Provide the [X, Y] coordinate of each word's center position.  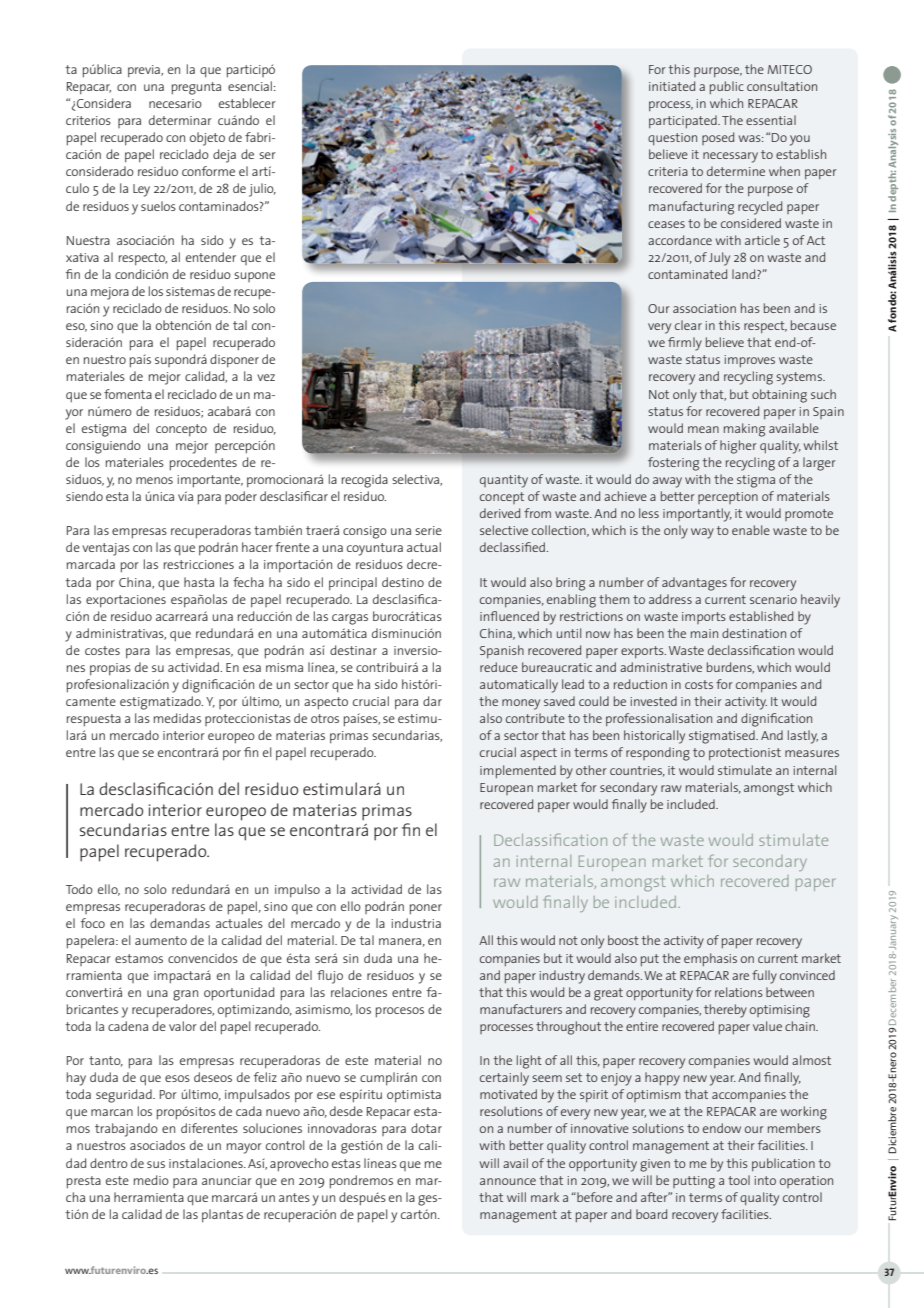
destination [754, 633]
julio [262, 190]
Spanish [502, 651]
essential [771, 120]
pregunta [196, 88]
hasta [199, 582]
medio [151, 1180]
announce [508, 1181]
